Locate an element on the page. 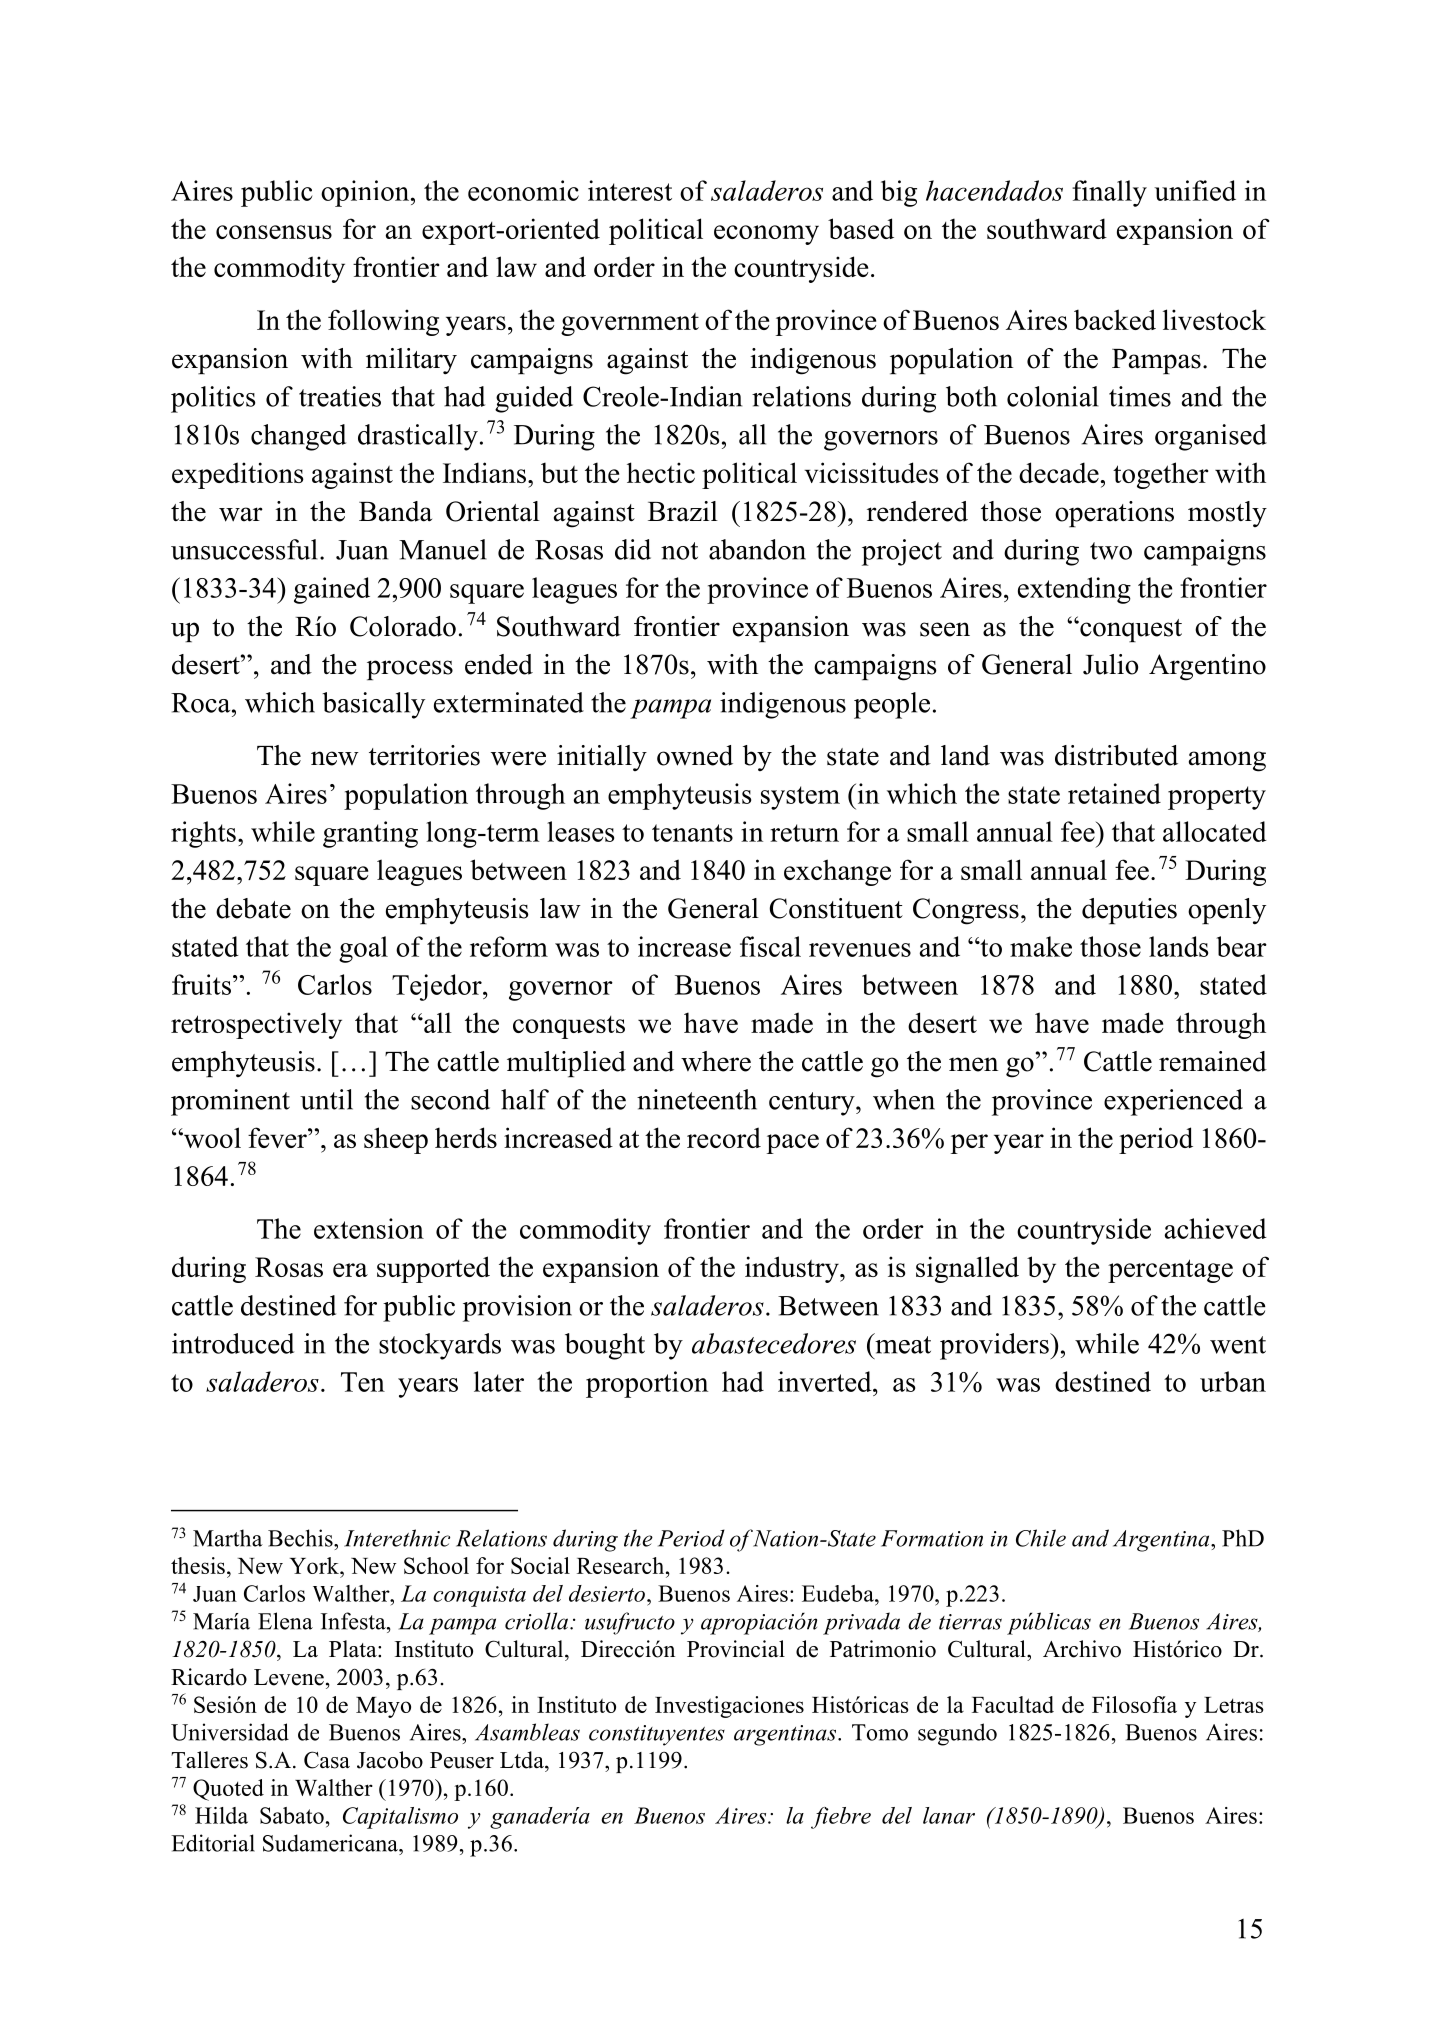  Casa is located at coordinates (327, 1760).
